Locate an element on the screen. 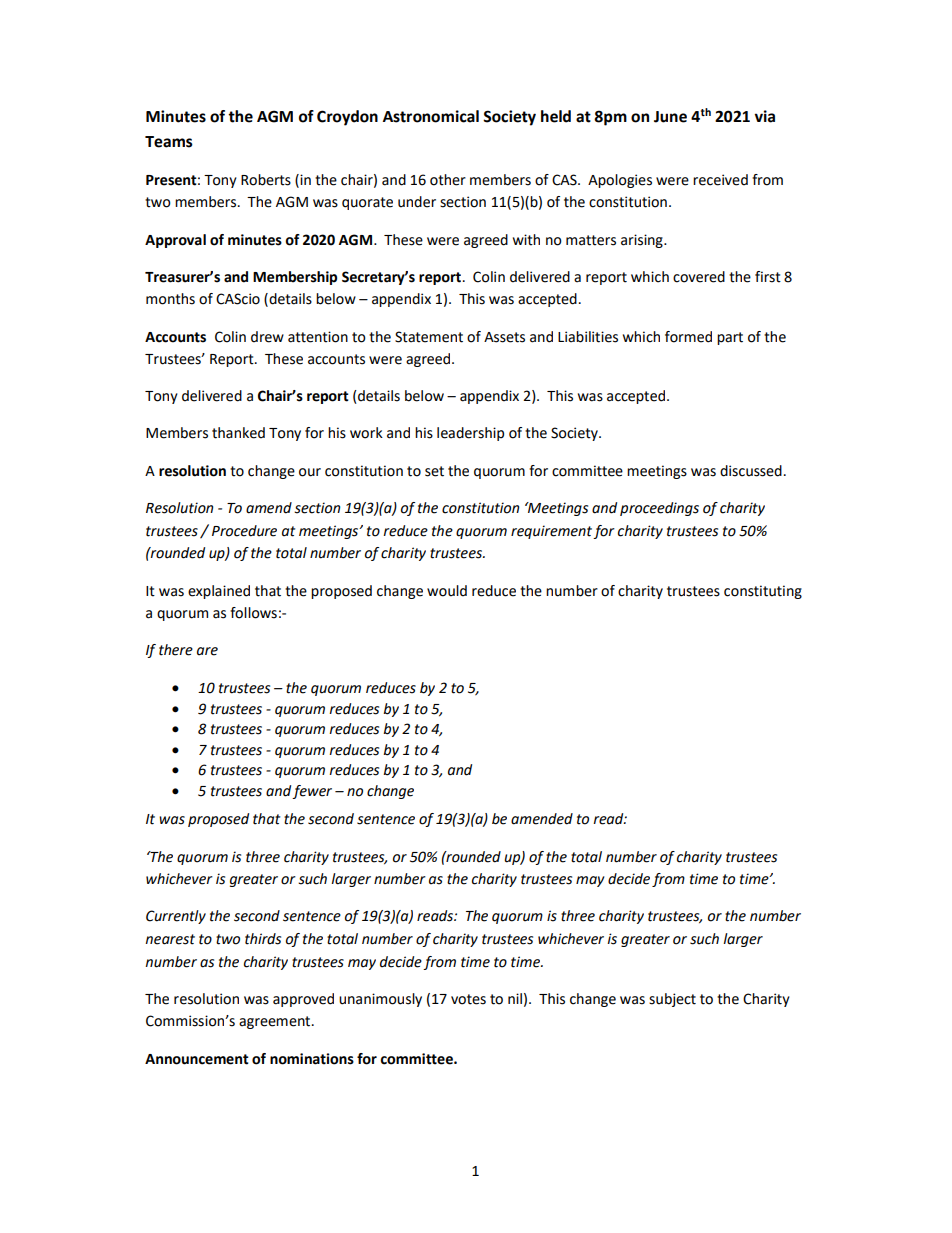 The height and width of the screenshot is (1233, 952). fewer is located at coordinates (312, 792).
